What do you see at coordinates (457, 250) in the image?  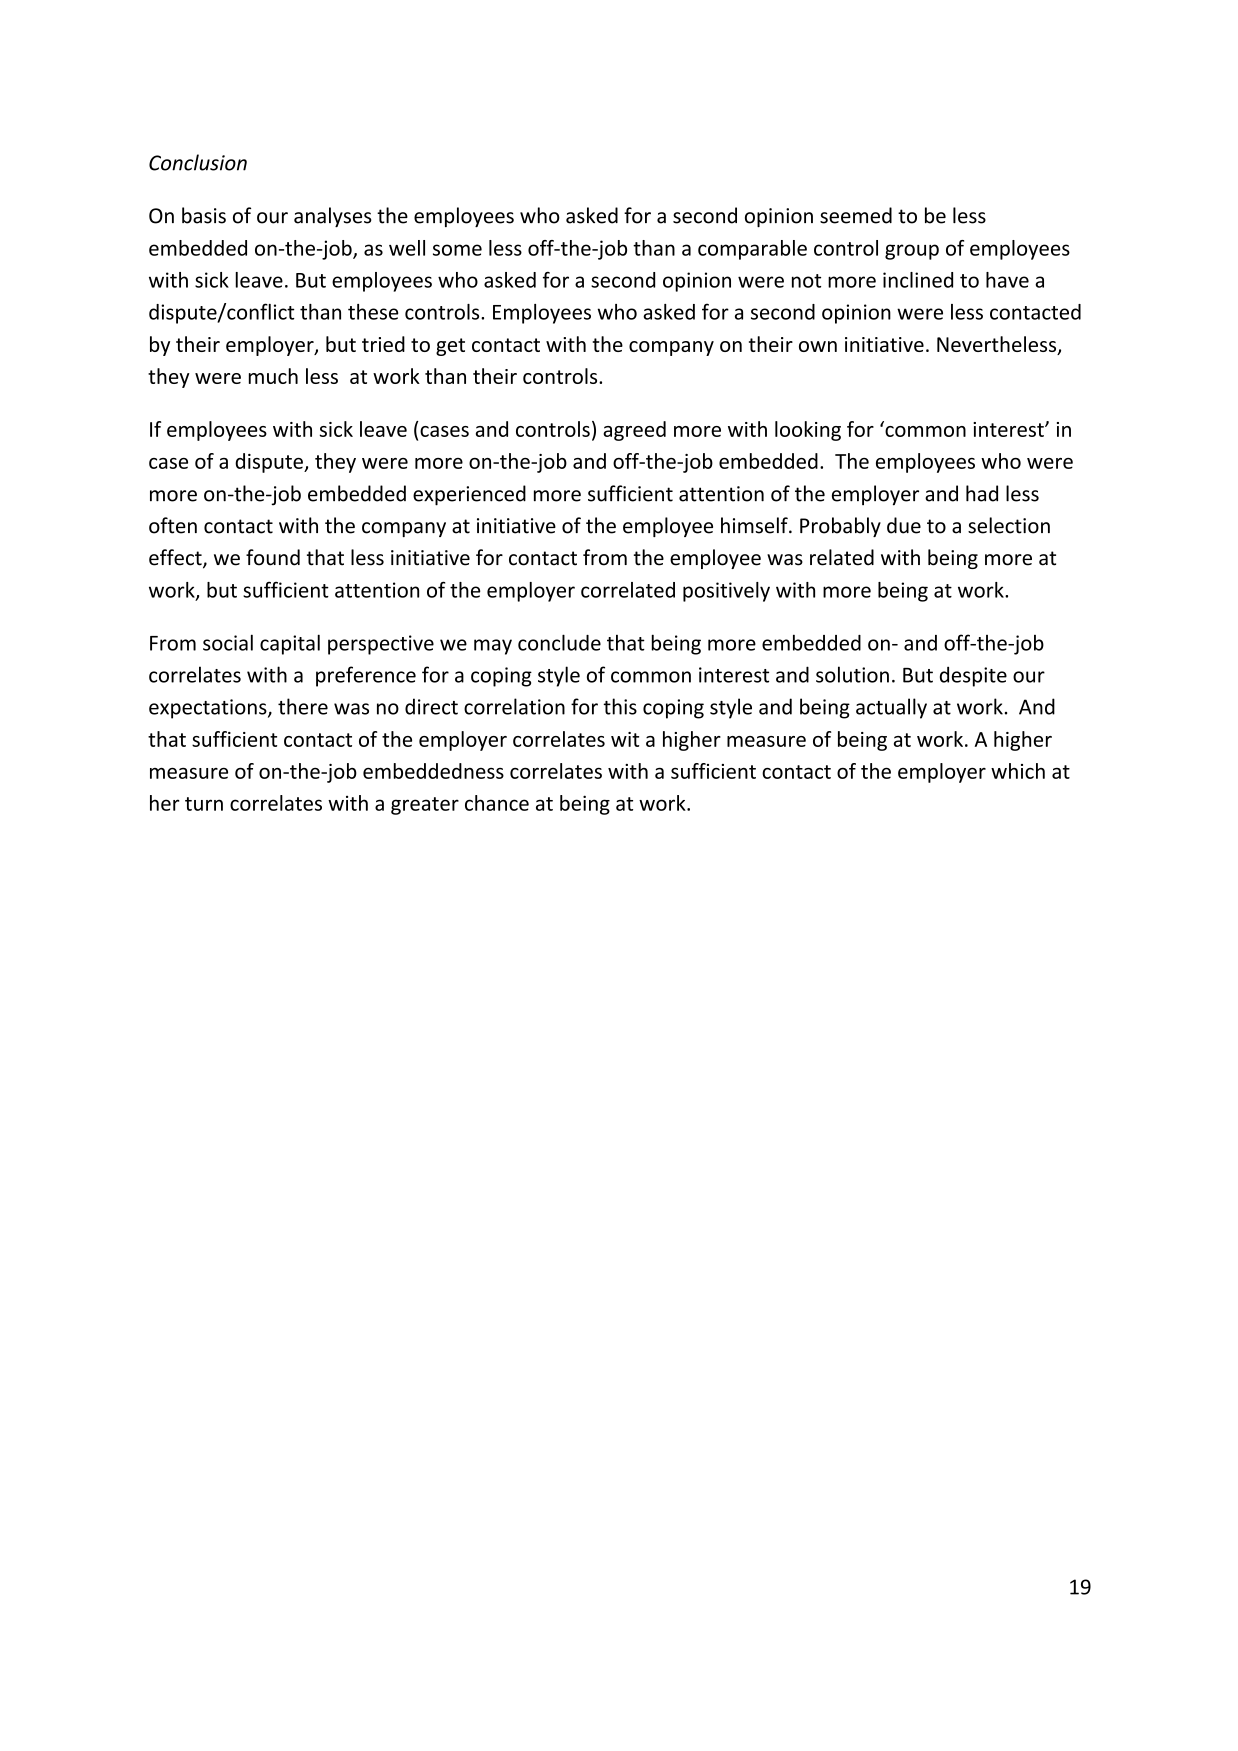 I see `some` at bounding box center [457, 250].
